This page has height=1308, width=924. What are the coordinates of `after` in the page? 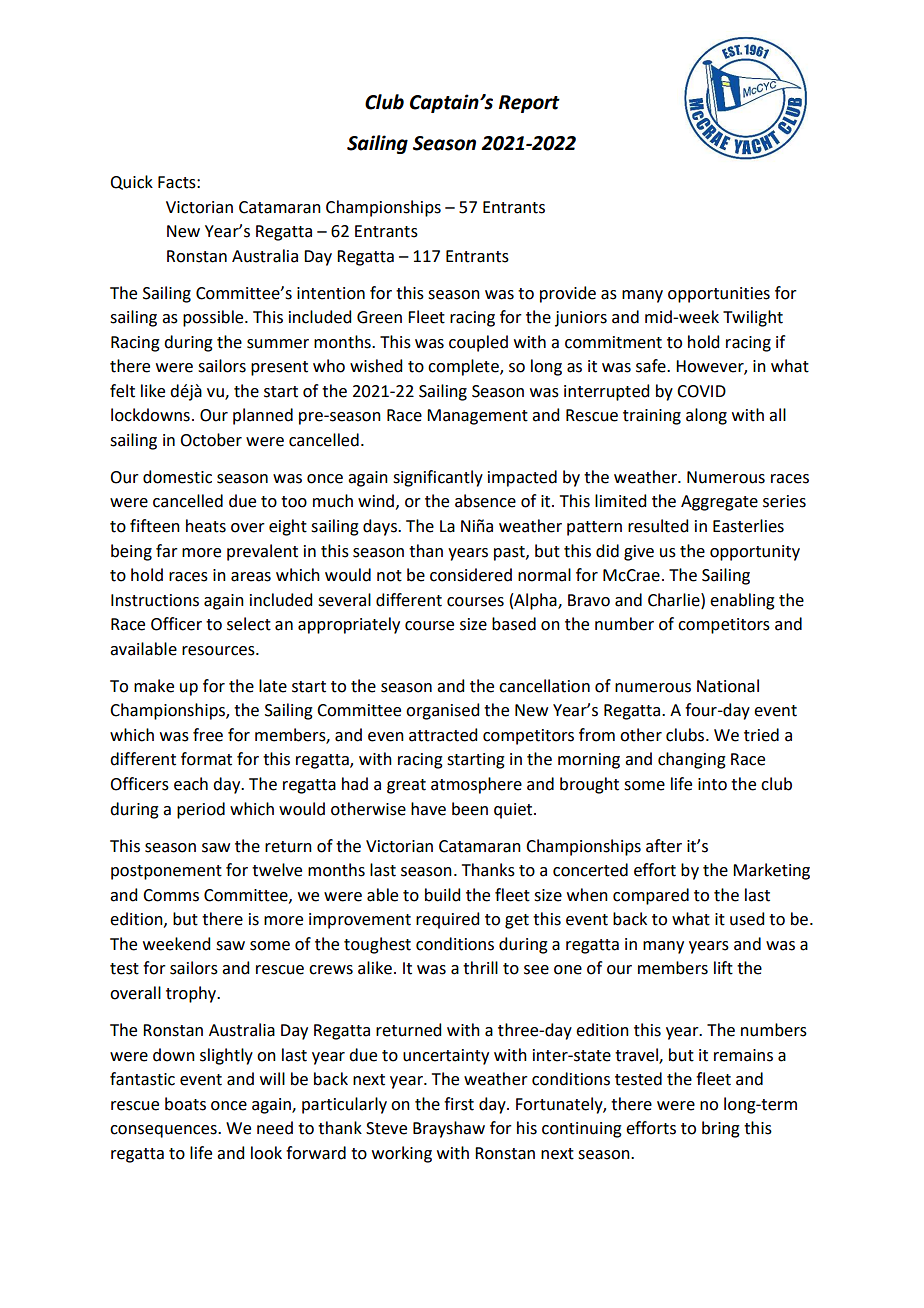 It's located at (664, 846).
